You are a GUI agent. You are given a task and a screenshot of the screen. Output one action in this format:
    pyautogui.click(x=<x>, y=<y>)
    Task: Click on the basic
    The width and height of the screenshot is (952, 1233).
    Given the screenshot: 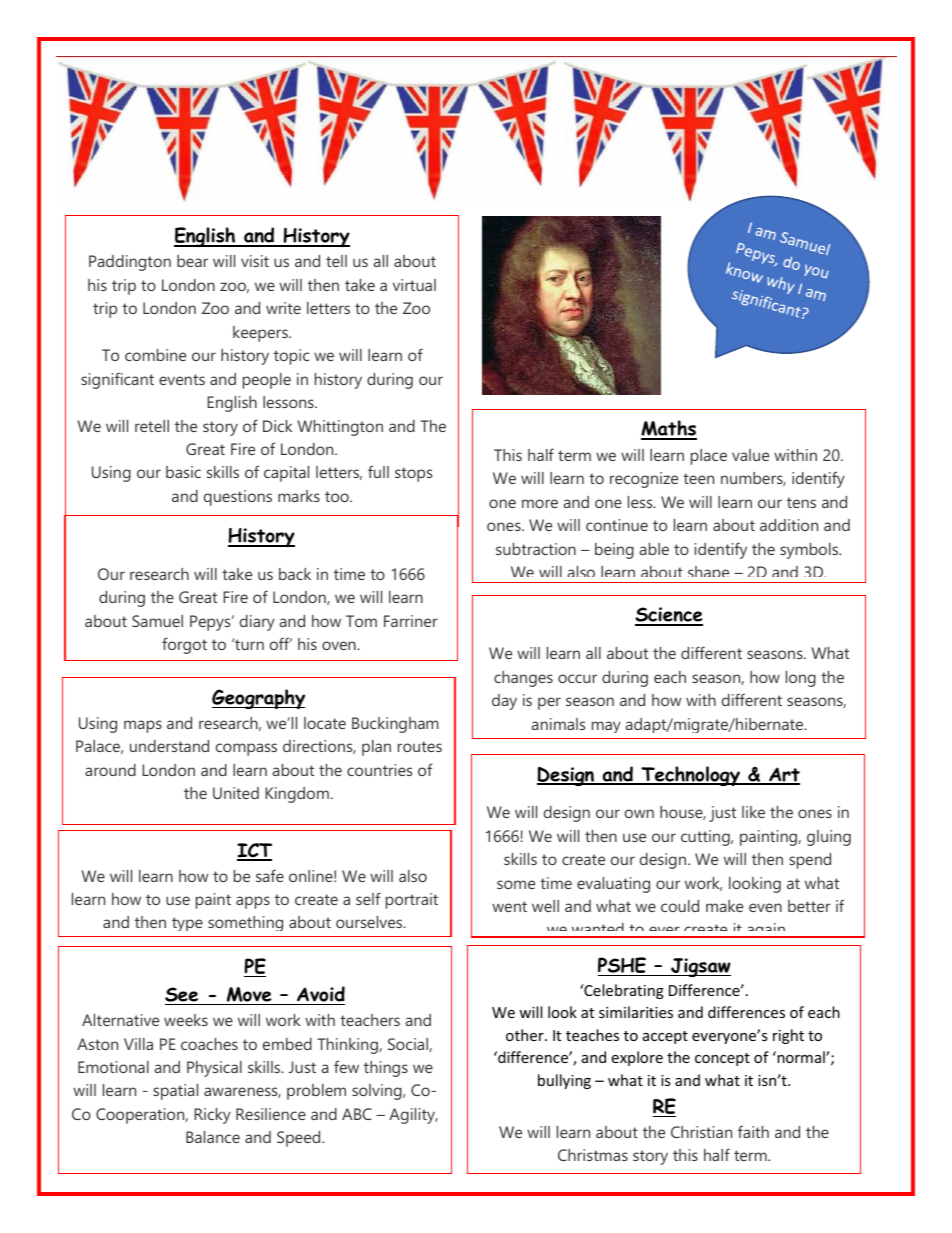 What is the action you would take?
    pyautogui.click(x=183, y=472)
